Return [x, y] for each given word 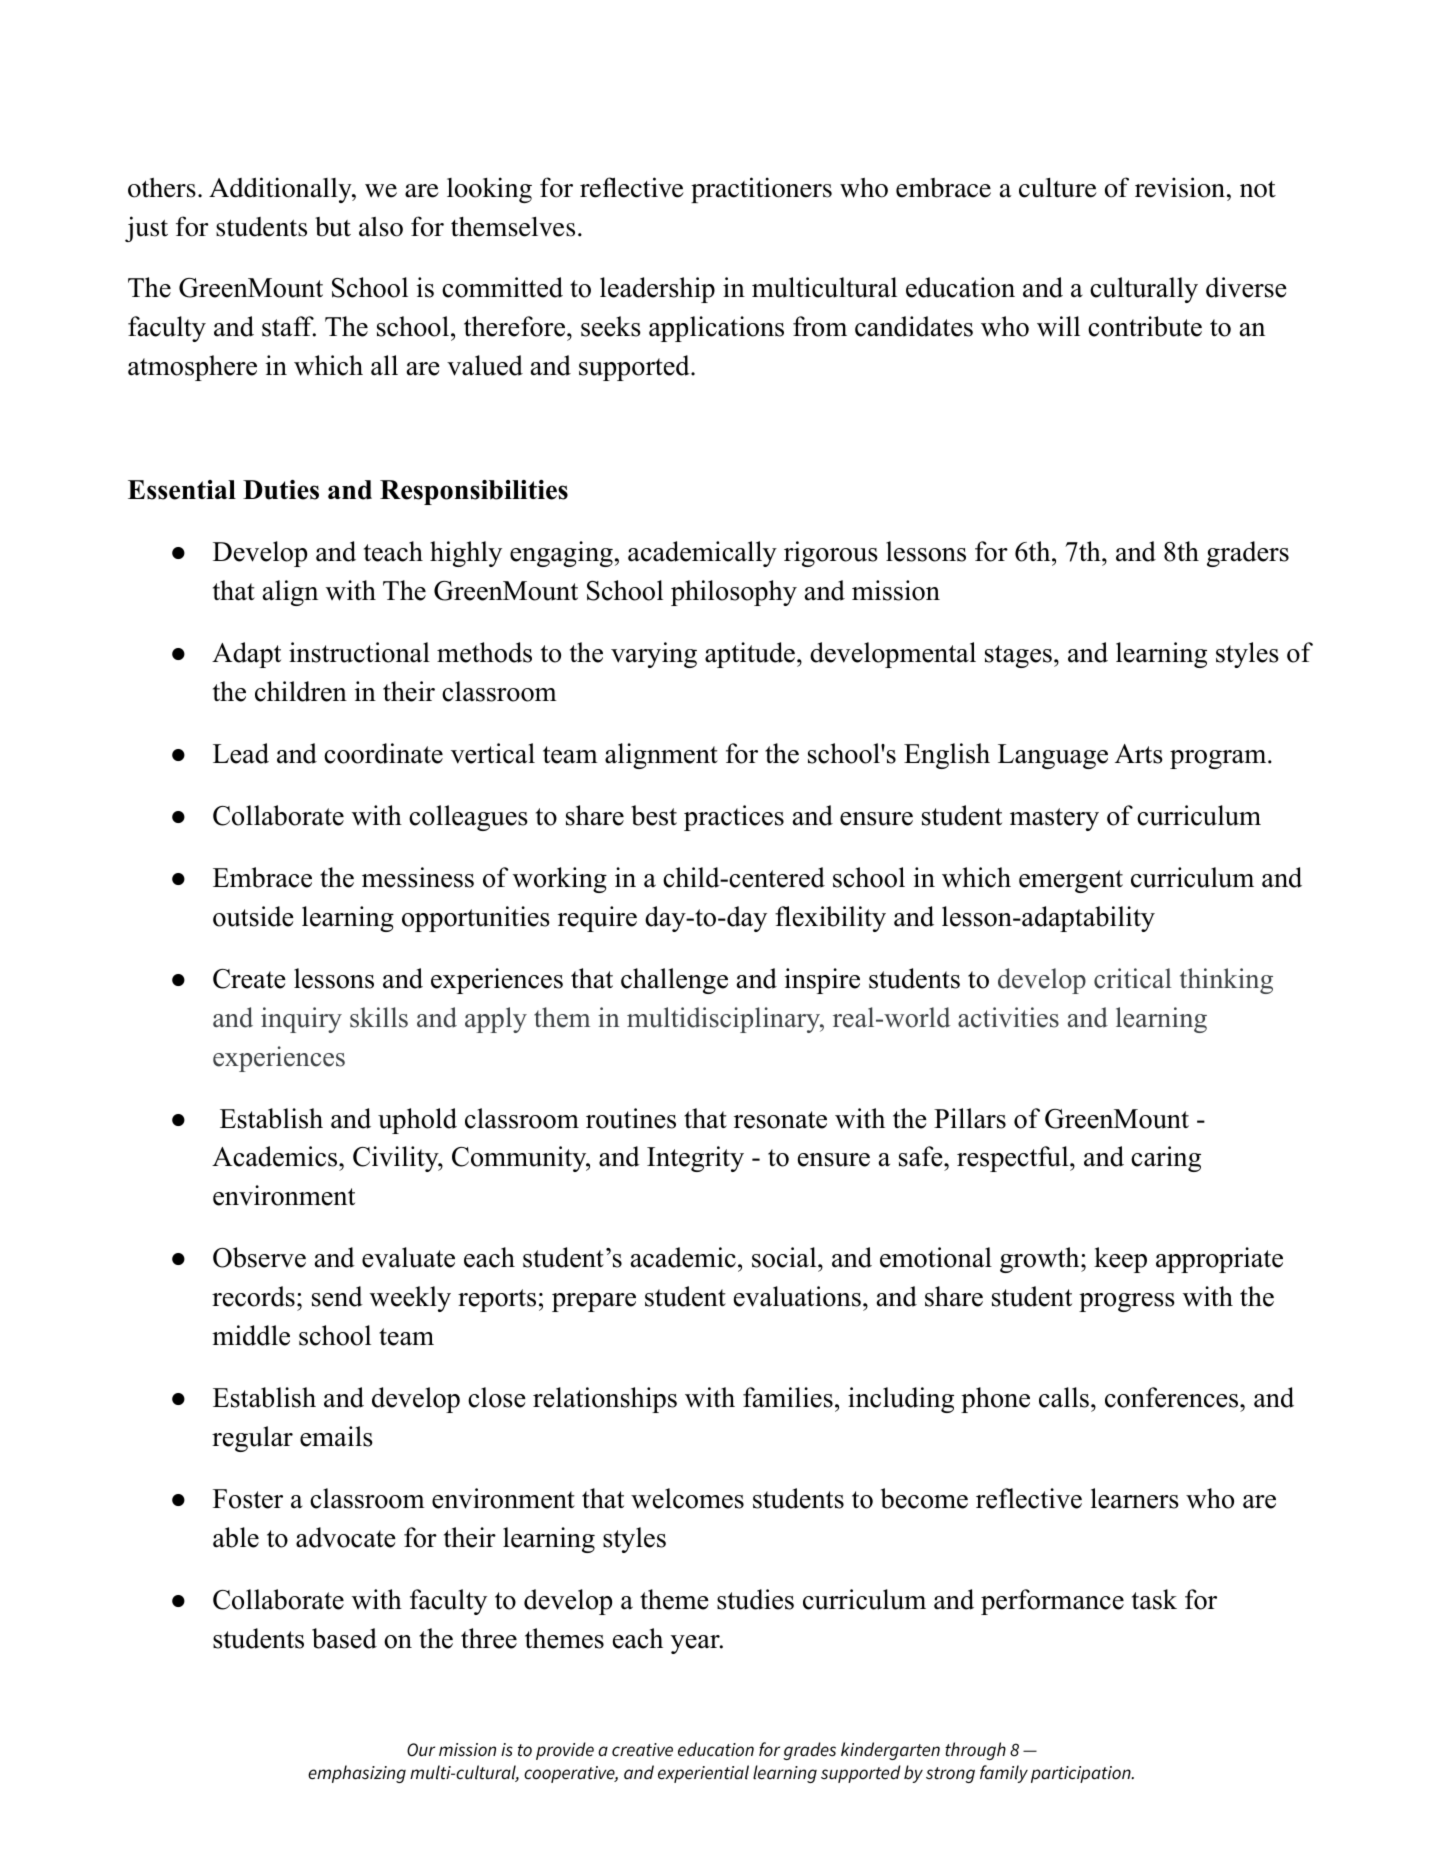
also [381, 227]
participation [1082, 1774]
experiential [703, 1774]
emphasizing [357, 1774]
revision [1180, 187]
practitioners [761, 190]
